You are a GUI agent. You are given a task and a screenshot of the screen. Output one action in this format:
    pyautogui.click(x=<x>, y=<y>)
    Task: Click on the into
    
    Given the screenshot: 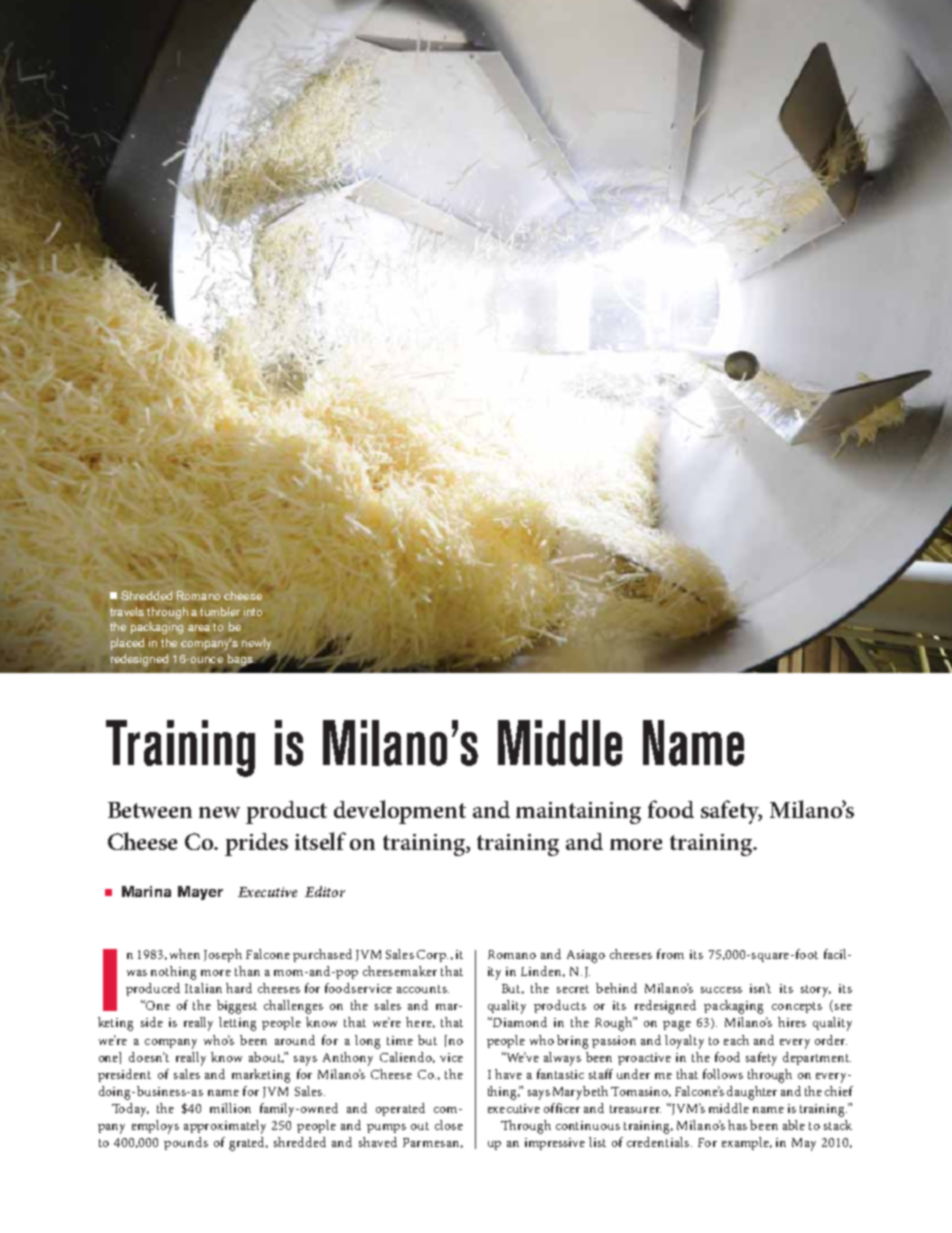 What is the action you would take?
    pyautogui.click(x=253, y=611)
